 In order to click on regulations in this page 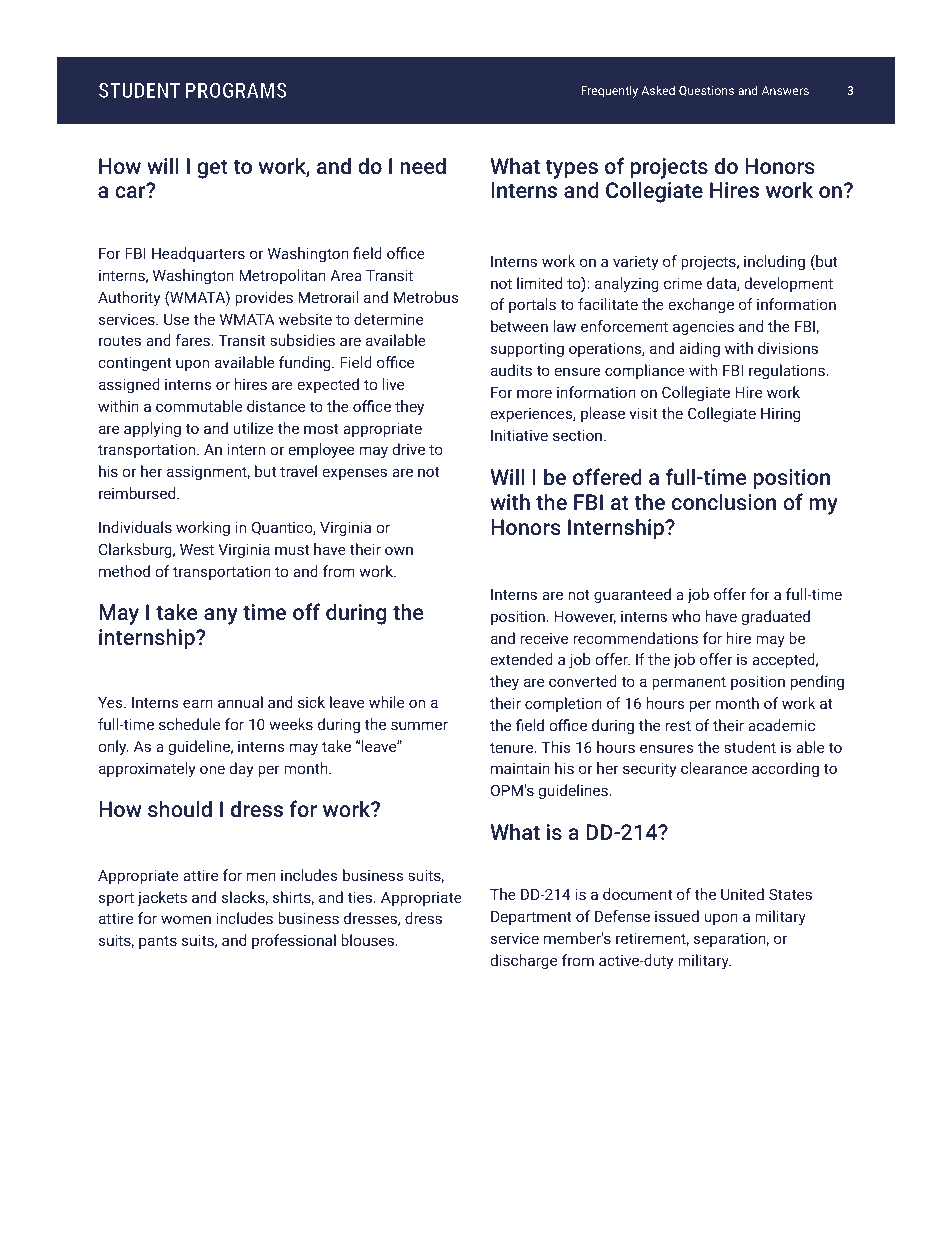, I will do `click(788, 371)`.
